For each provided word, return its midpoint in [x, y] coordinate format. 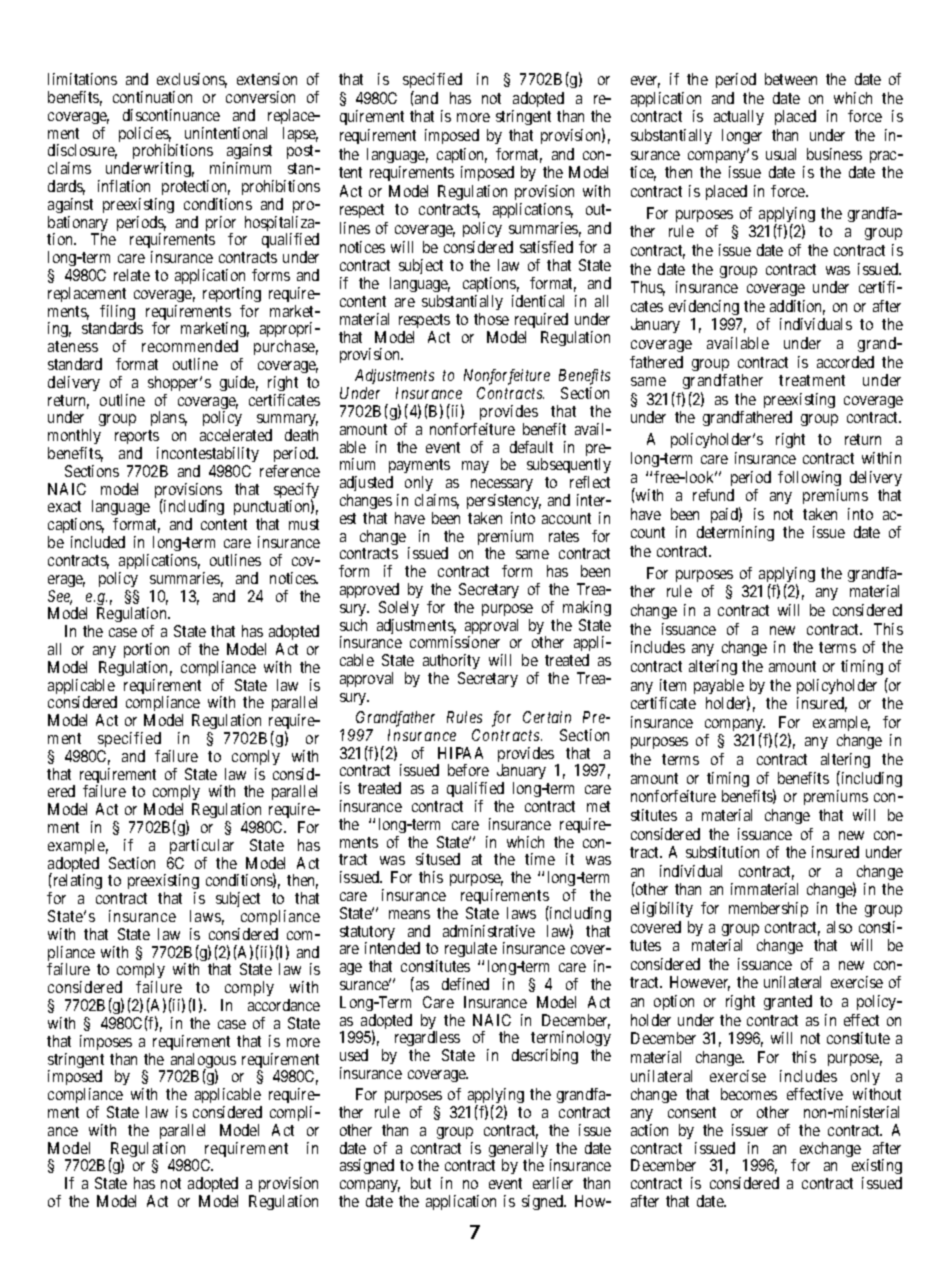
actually [739, 117]
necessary [502, 487]
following [809, 478]
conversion [260, 97]
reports [137, 439]
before [468, 770]
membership [768, 909]
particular [202, 846]
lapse [300, 134]
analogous [202, 1062]
